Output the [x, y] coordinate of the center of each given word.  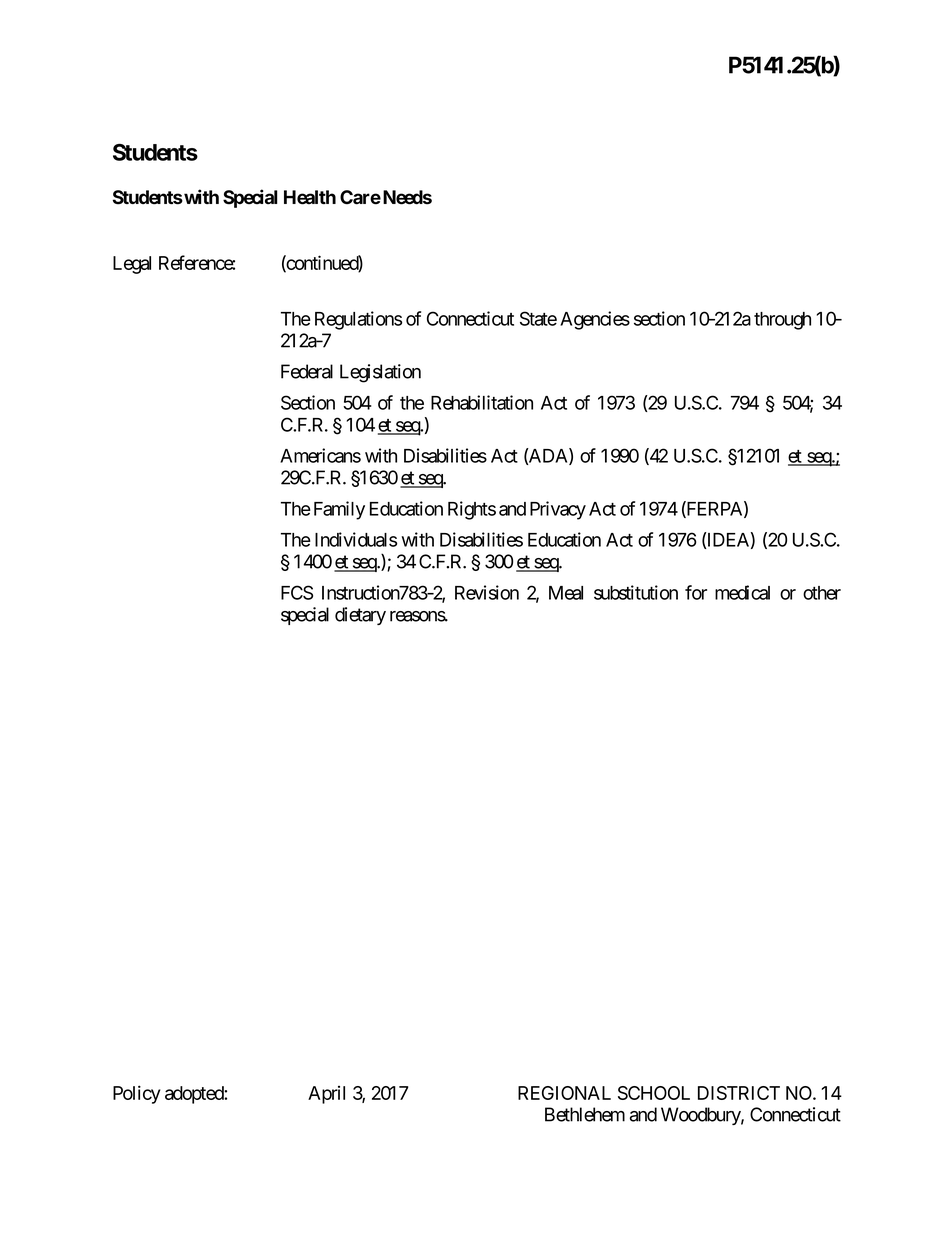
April [326, 1095]
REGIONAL [564, 1093]
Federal [307, 371]
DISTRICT [739, 1093]
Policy [137, 1094]
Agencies [595, 320]
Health [310, 197]
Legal [132, 265]
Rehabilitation [482, 402]
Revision [487, 592]
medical [742, 592]
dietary [360, 616]
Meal [566, 593]
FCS [297, 592]
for [696, 592]
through [782, 321]
